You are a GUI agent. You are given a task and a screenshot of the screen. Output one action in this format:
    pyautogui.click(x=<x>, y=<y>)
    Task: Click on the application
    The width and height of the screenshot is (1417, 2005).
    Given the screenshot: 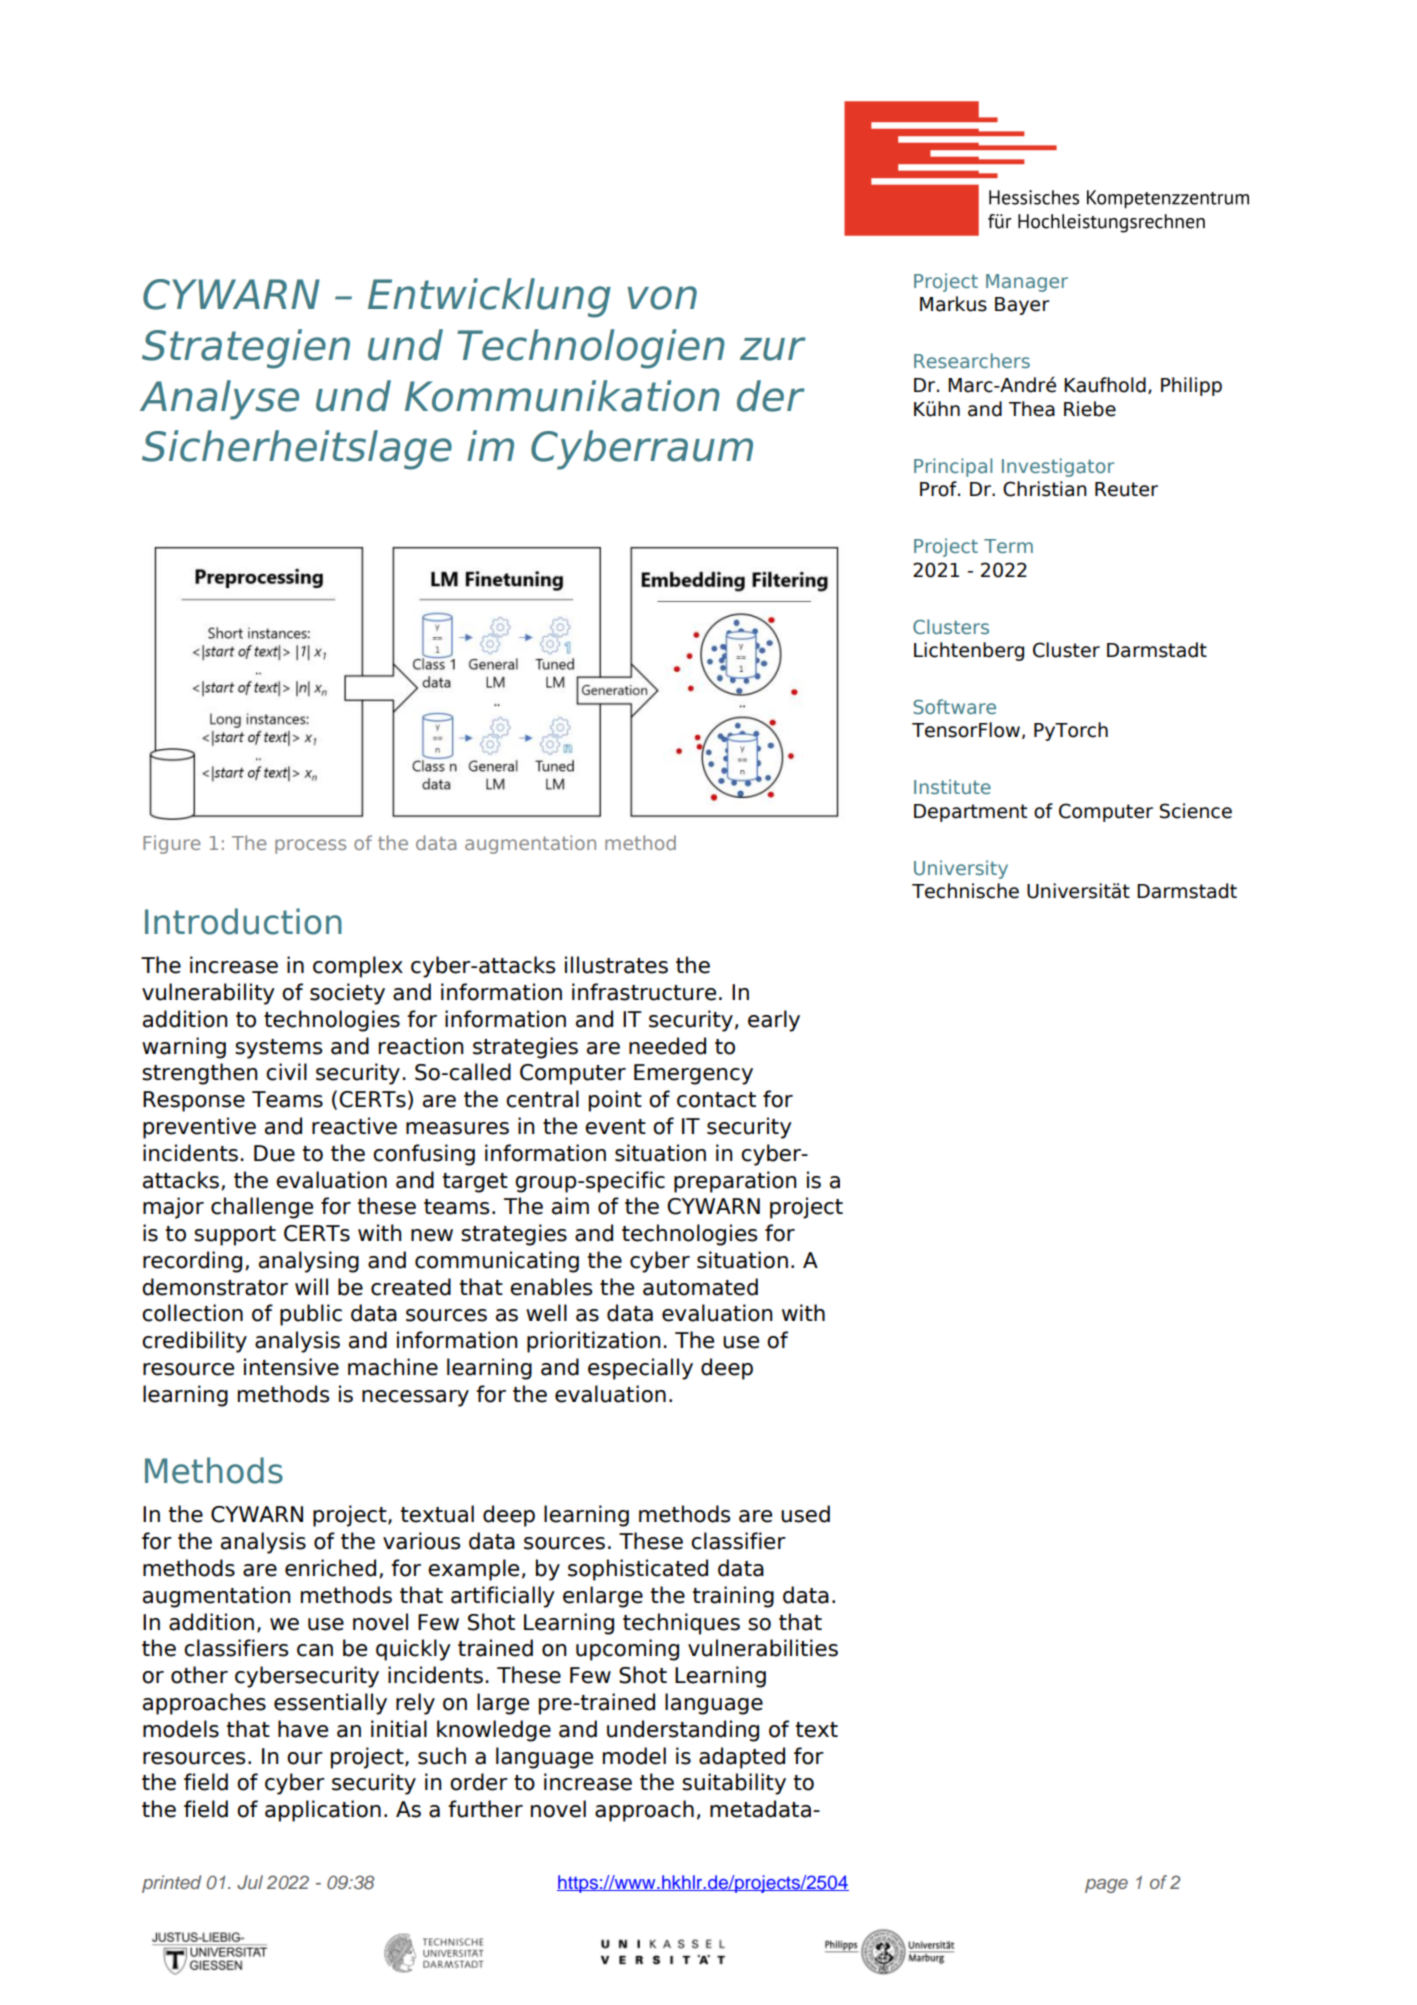 What is the action you would take?
    pyautogui.click(x=323, y=1811)
